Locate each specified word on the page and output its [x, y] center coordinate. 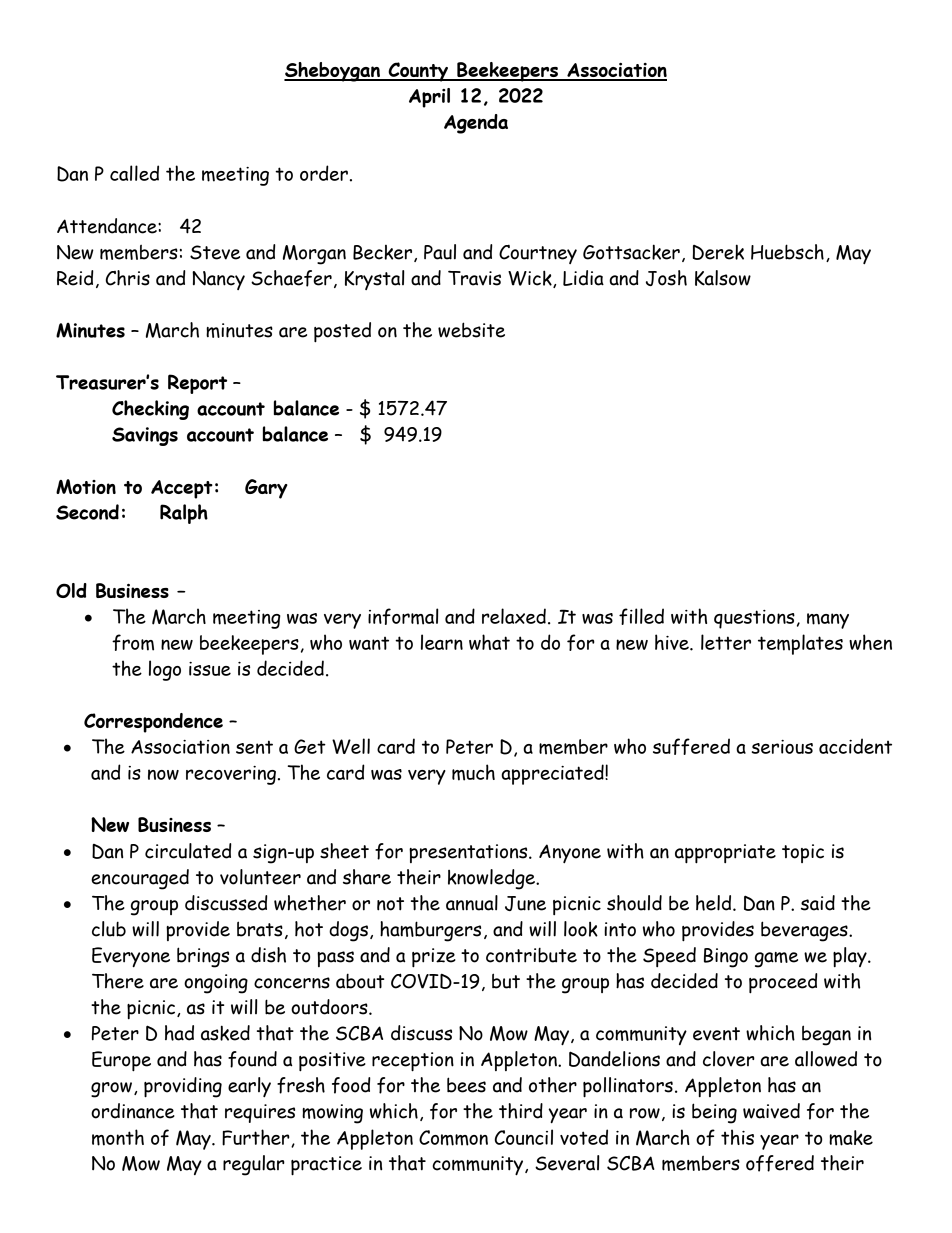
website [471, 330]
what [489, 642]
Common [453, 1138]
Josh [666, 278]
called [134, 173]
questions [754, 619]
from [133, 642]
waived [771, 1111]
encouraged [140, 879]
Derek [718, 252]
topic [803, 853]
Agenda [476, 124]
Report [197, 384]
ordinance [133, 1111]
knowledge [492, 879]
